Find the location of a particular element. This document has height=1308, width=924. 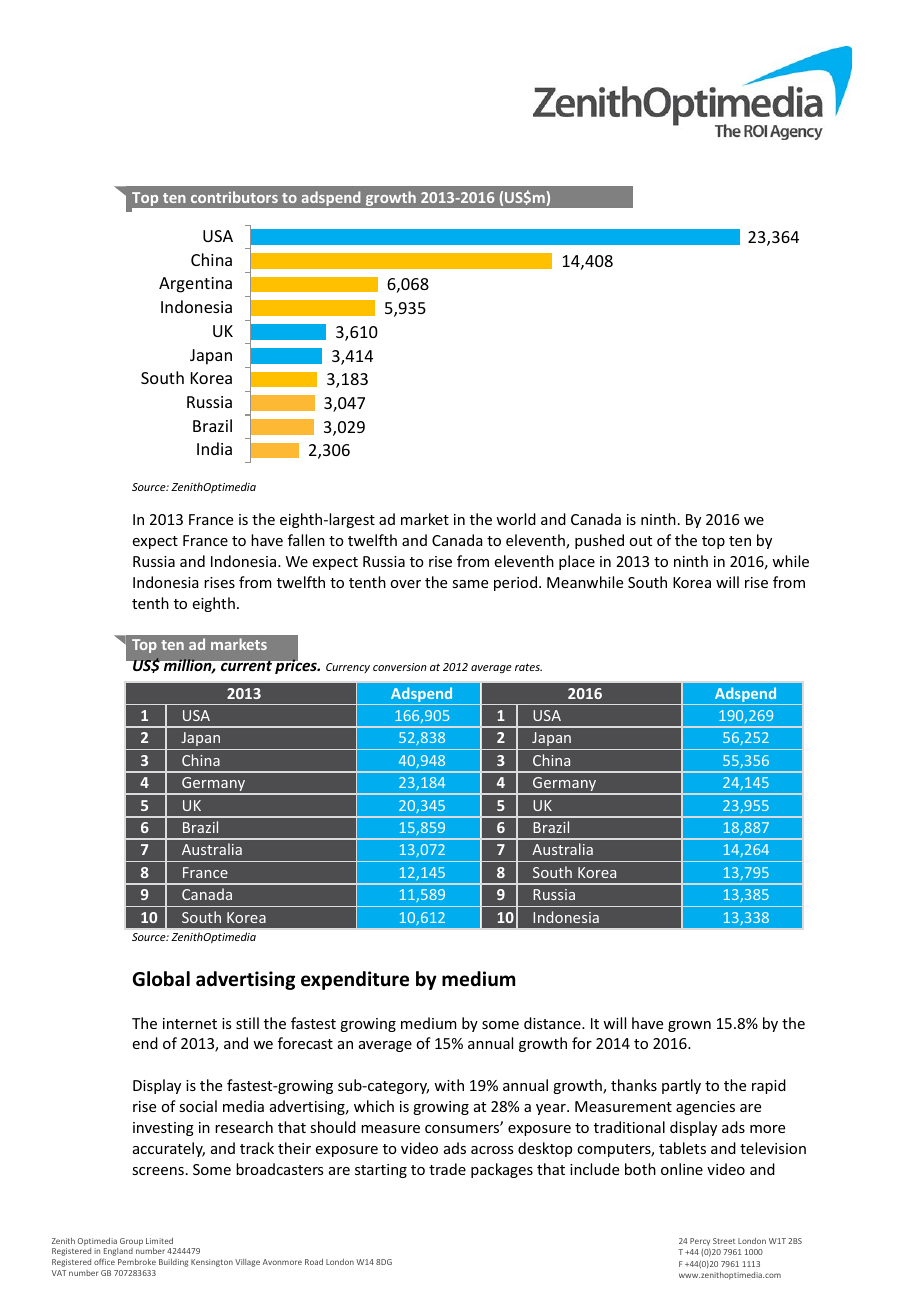

Global is located at coordinates (161, 979).
